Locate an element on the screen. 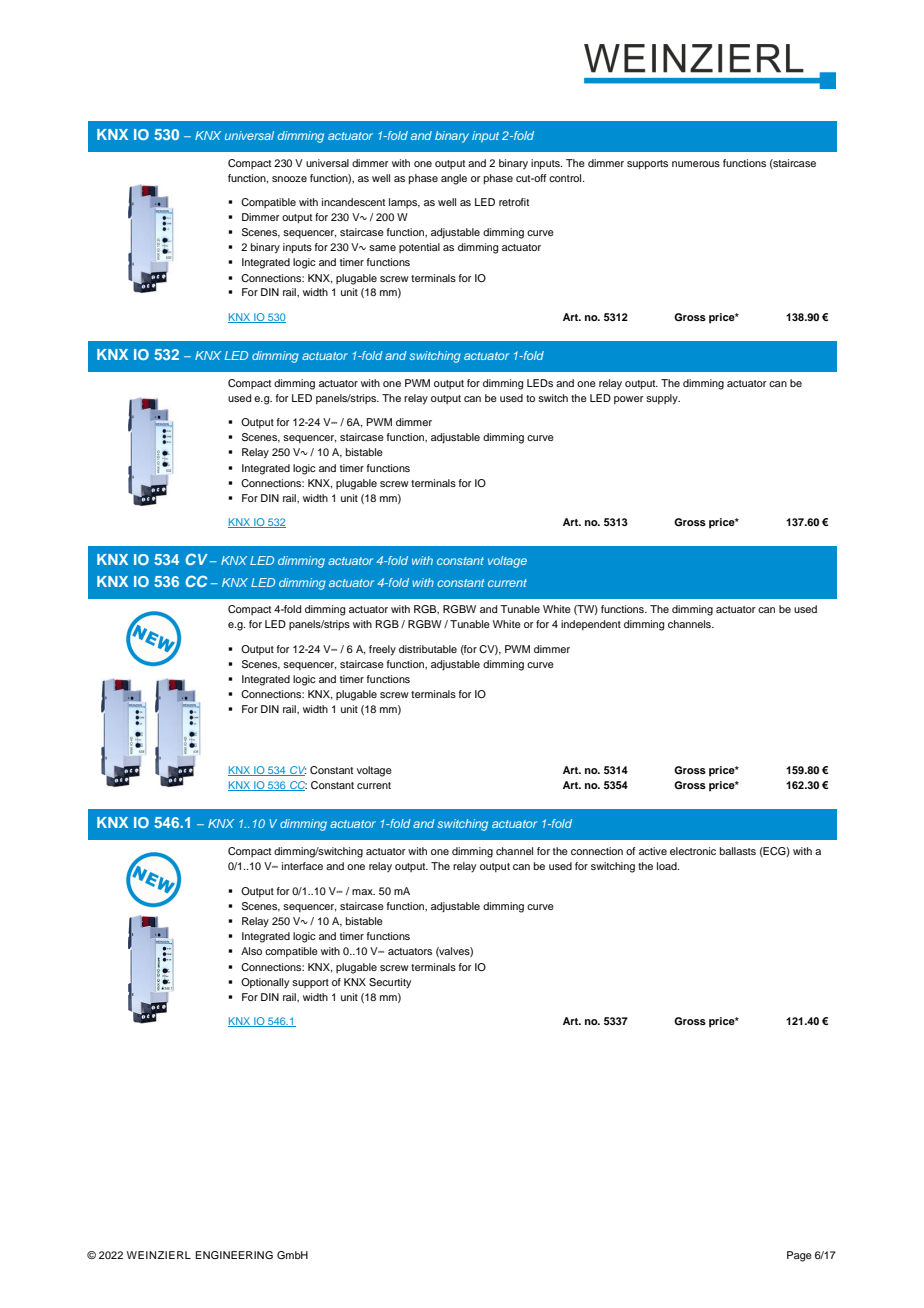  interface is located at coordinates (302, 866).
